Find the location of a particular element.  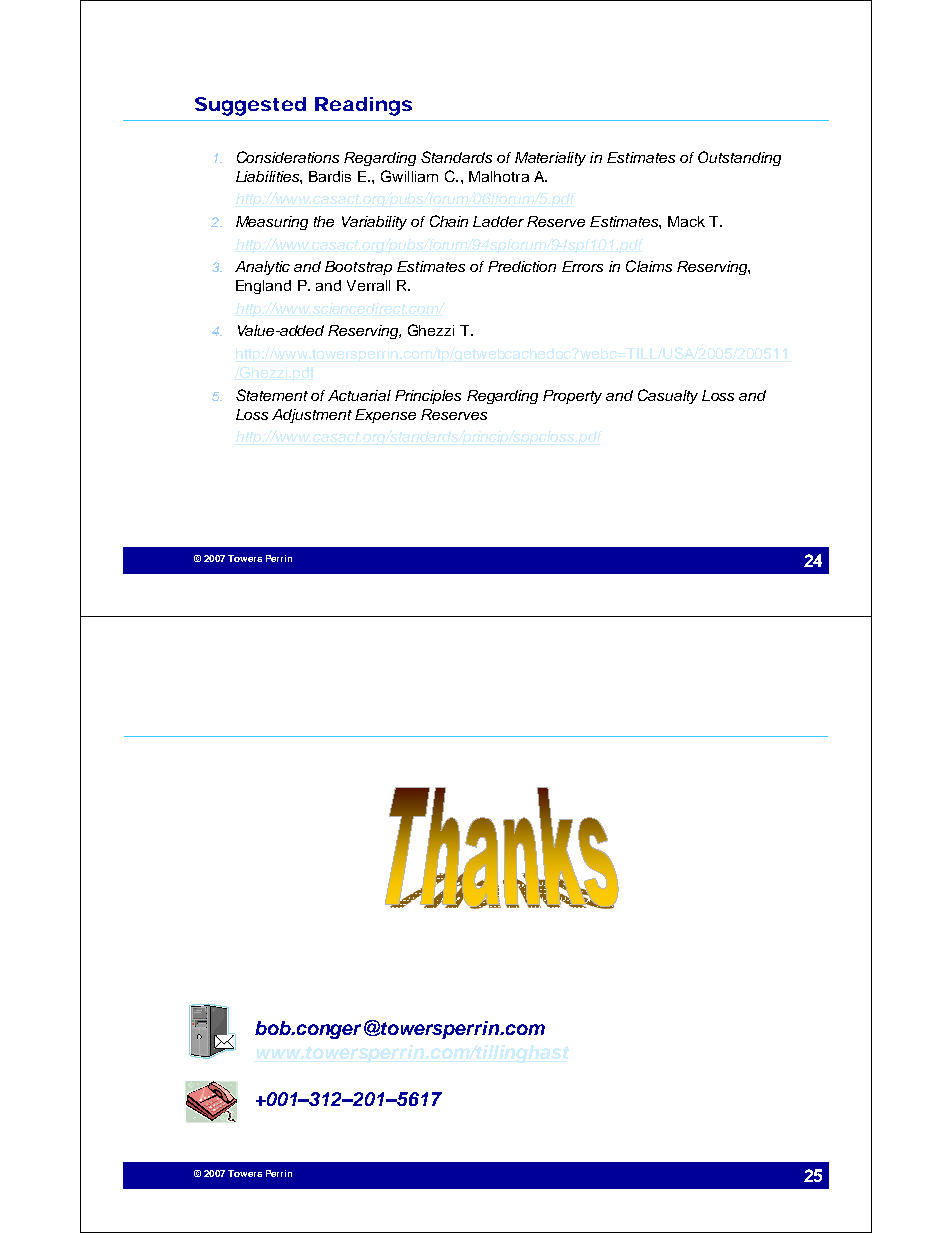

Adjustment is located at coordinates (312, 416).
